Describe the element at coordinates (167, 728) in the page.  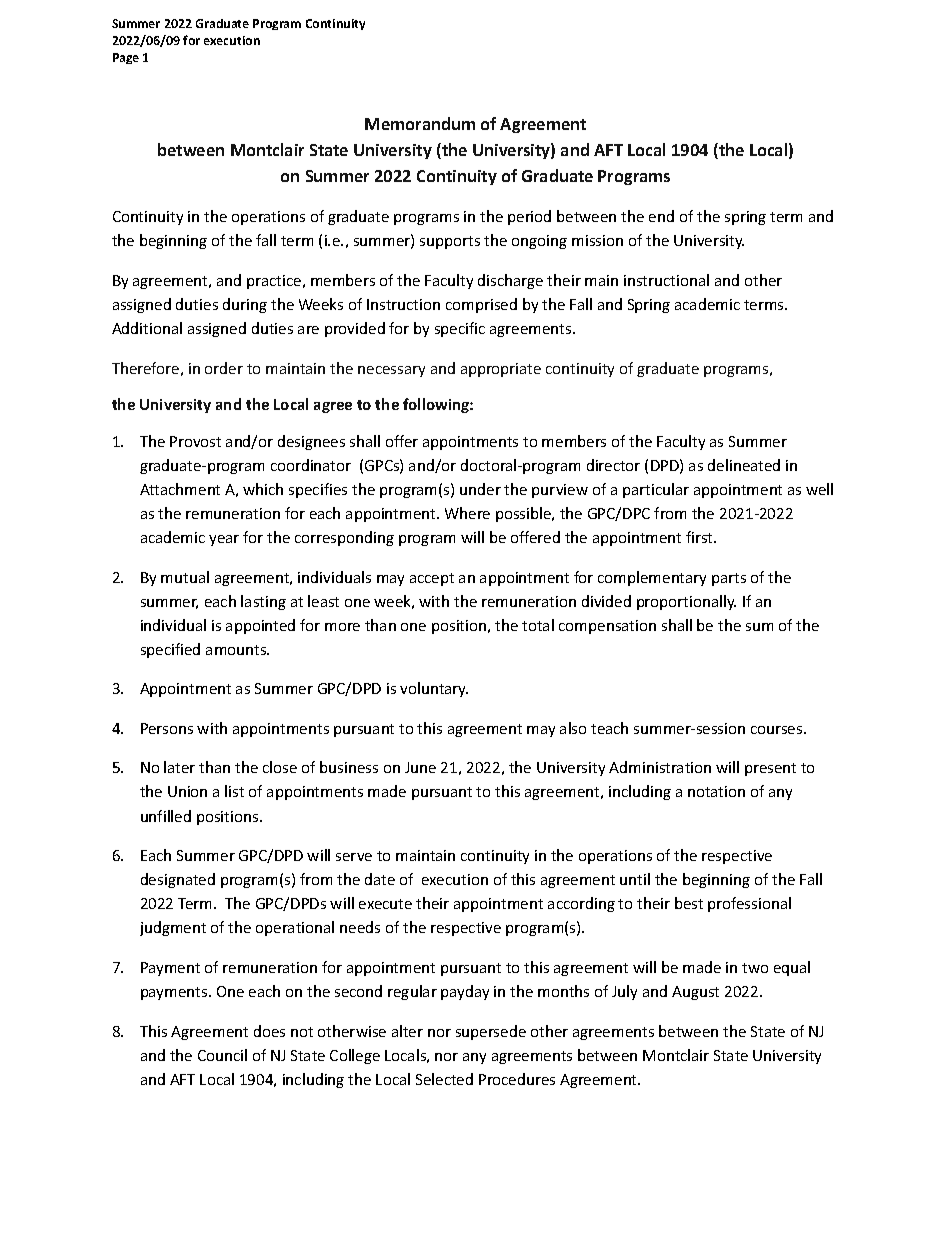
I see `Persons` at that location.
